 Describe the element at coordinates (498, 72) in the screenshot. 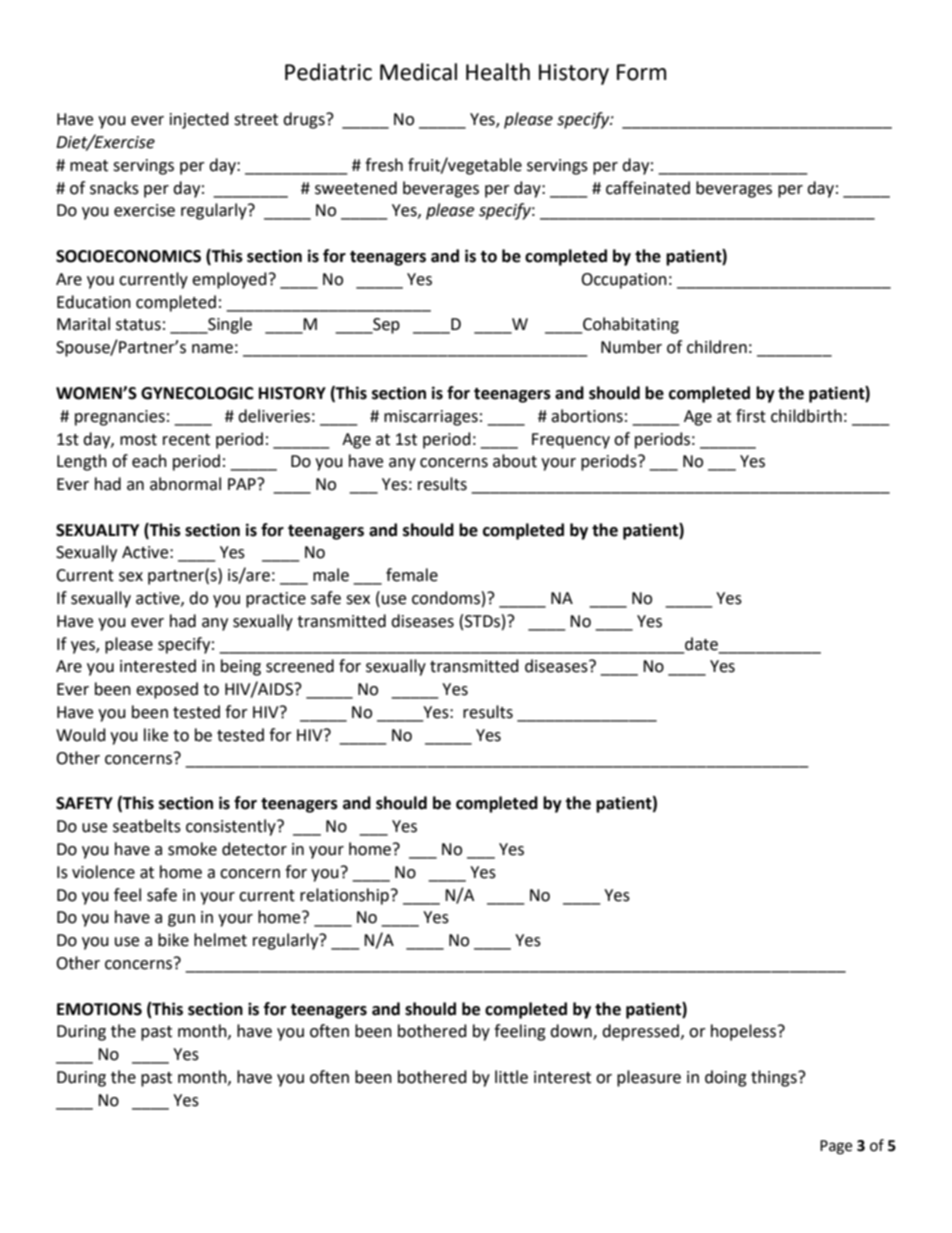

I see `Health` at that location.
